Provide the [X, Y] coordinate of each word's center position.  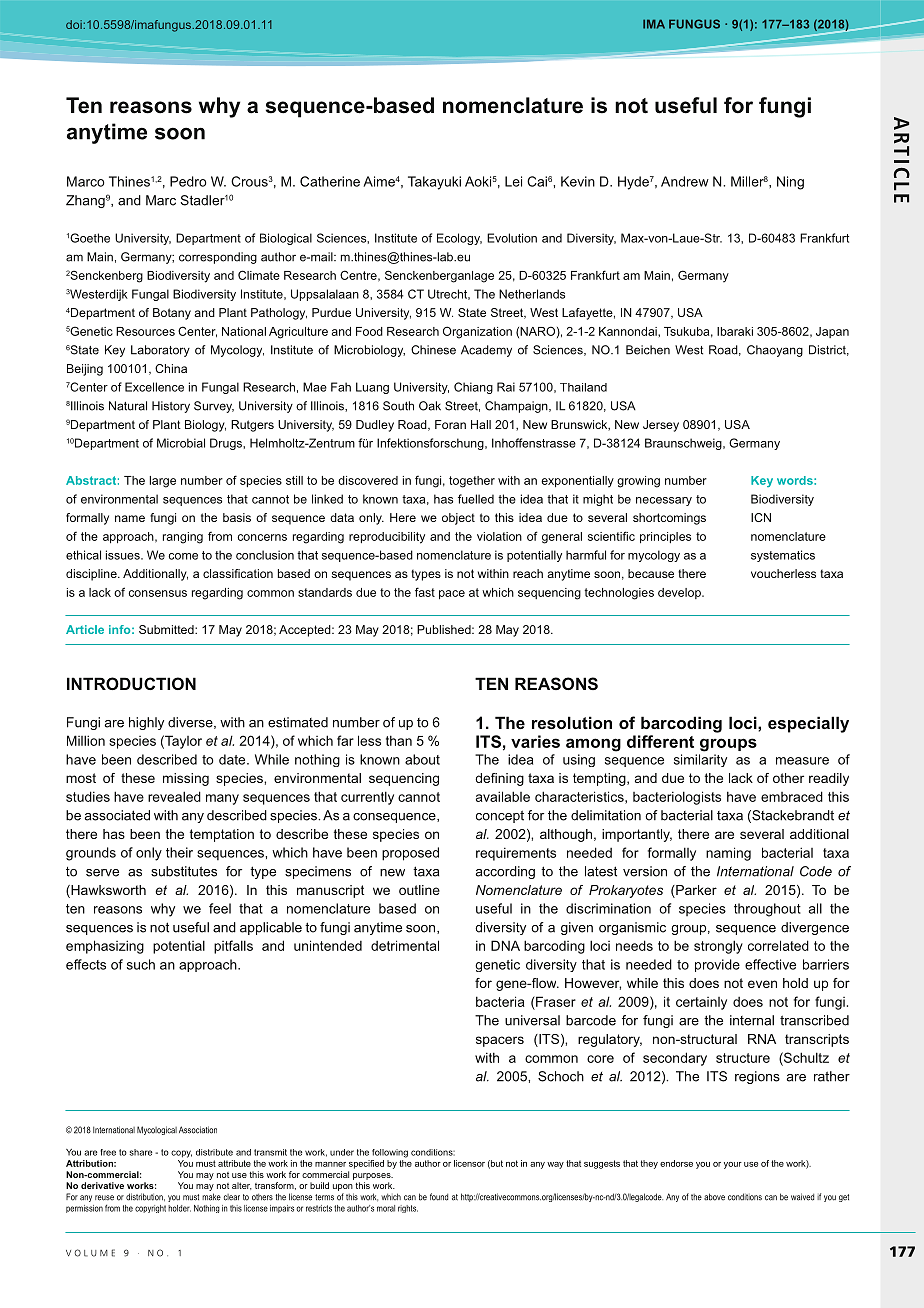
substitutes [184, 871]
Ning [790, 183]
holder [179, 1208]
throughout [767, 910]
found [439, 1197]
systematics [783, 556]
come [183, 556]
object [458, 519]
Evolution [512, 238]
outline [419, 890]
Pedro [188, 181]
